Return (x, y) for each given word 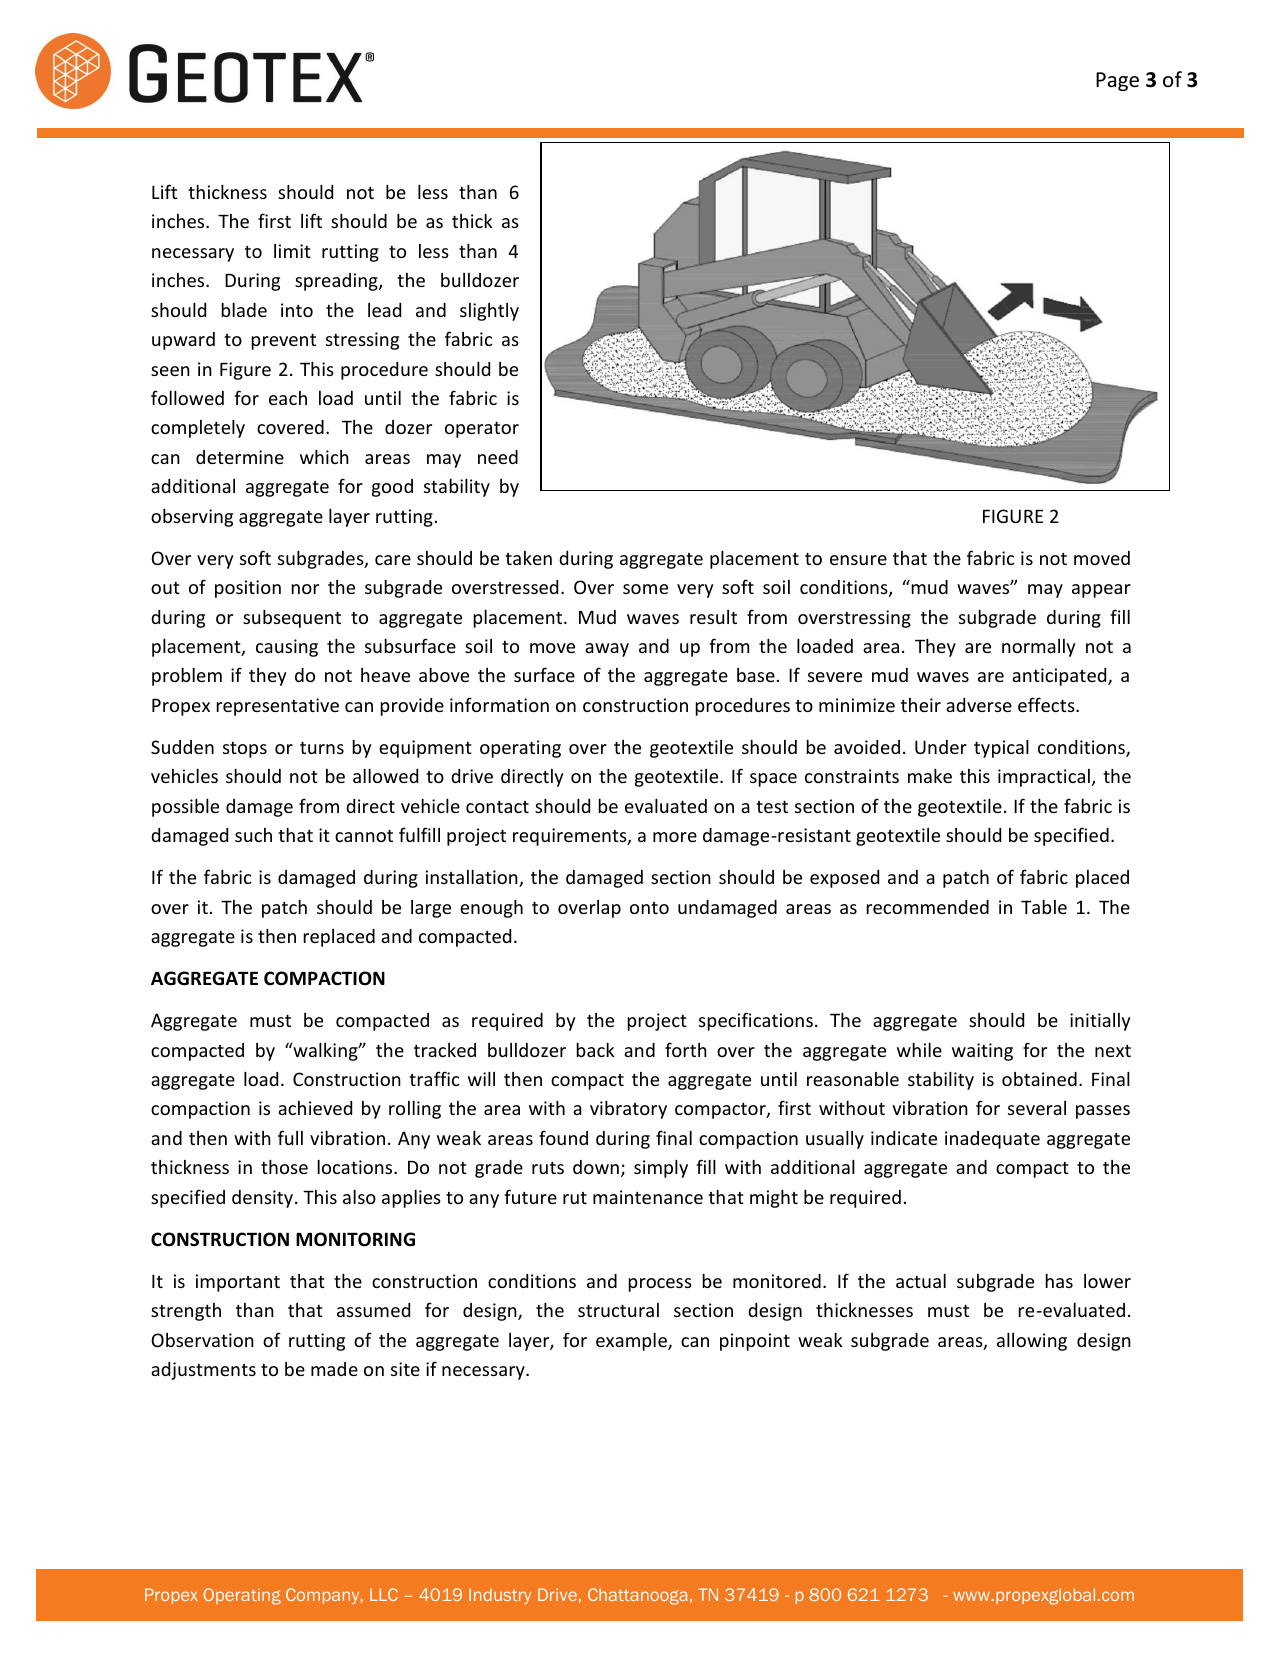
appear (1101, 591)
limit (292, 251)
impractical (1044, 778)
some (645, 589)
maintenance (648, 1197)
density (264, 1199)
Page (1117, 81)
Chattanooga (638, 1596)
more (675, 837)
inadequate (992, 1140)
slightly (489, 312)
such (253, 835)
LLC (384, 1594)
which (324, 457)
